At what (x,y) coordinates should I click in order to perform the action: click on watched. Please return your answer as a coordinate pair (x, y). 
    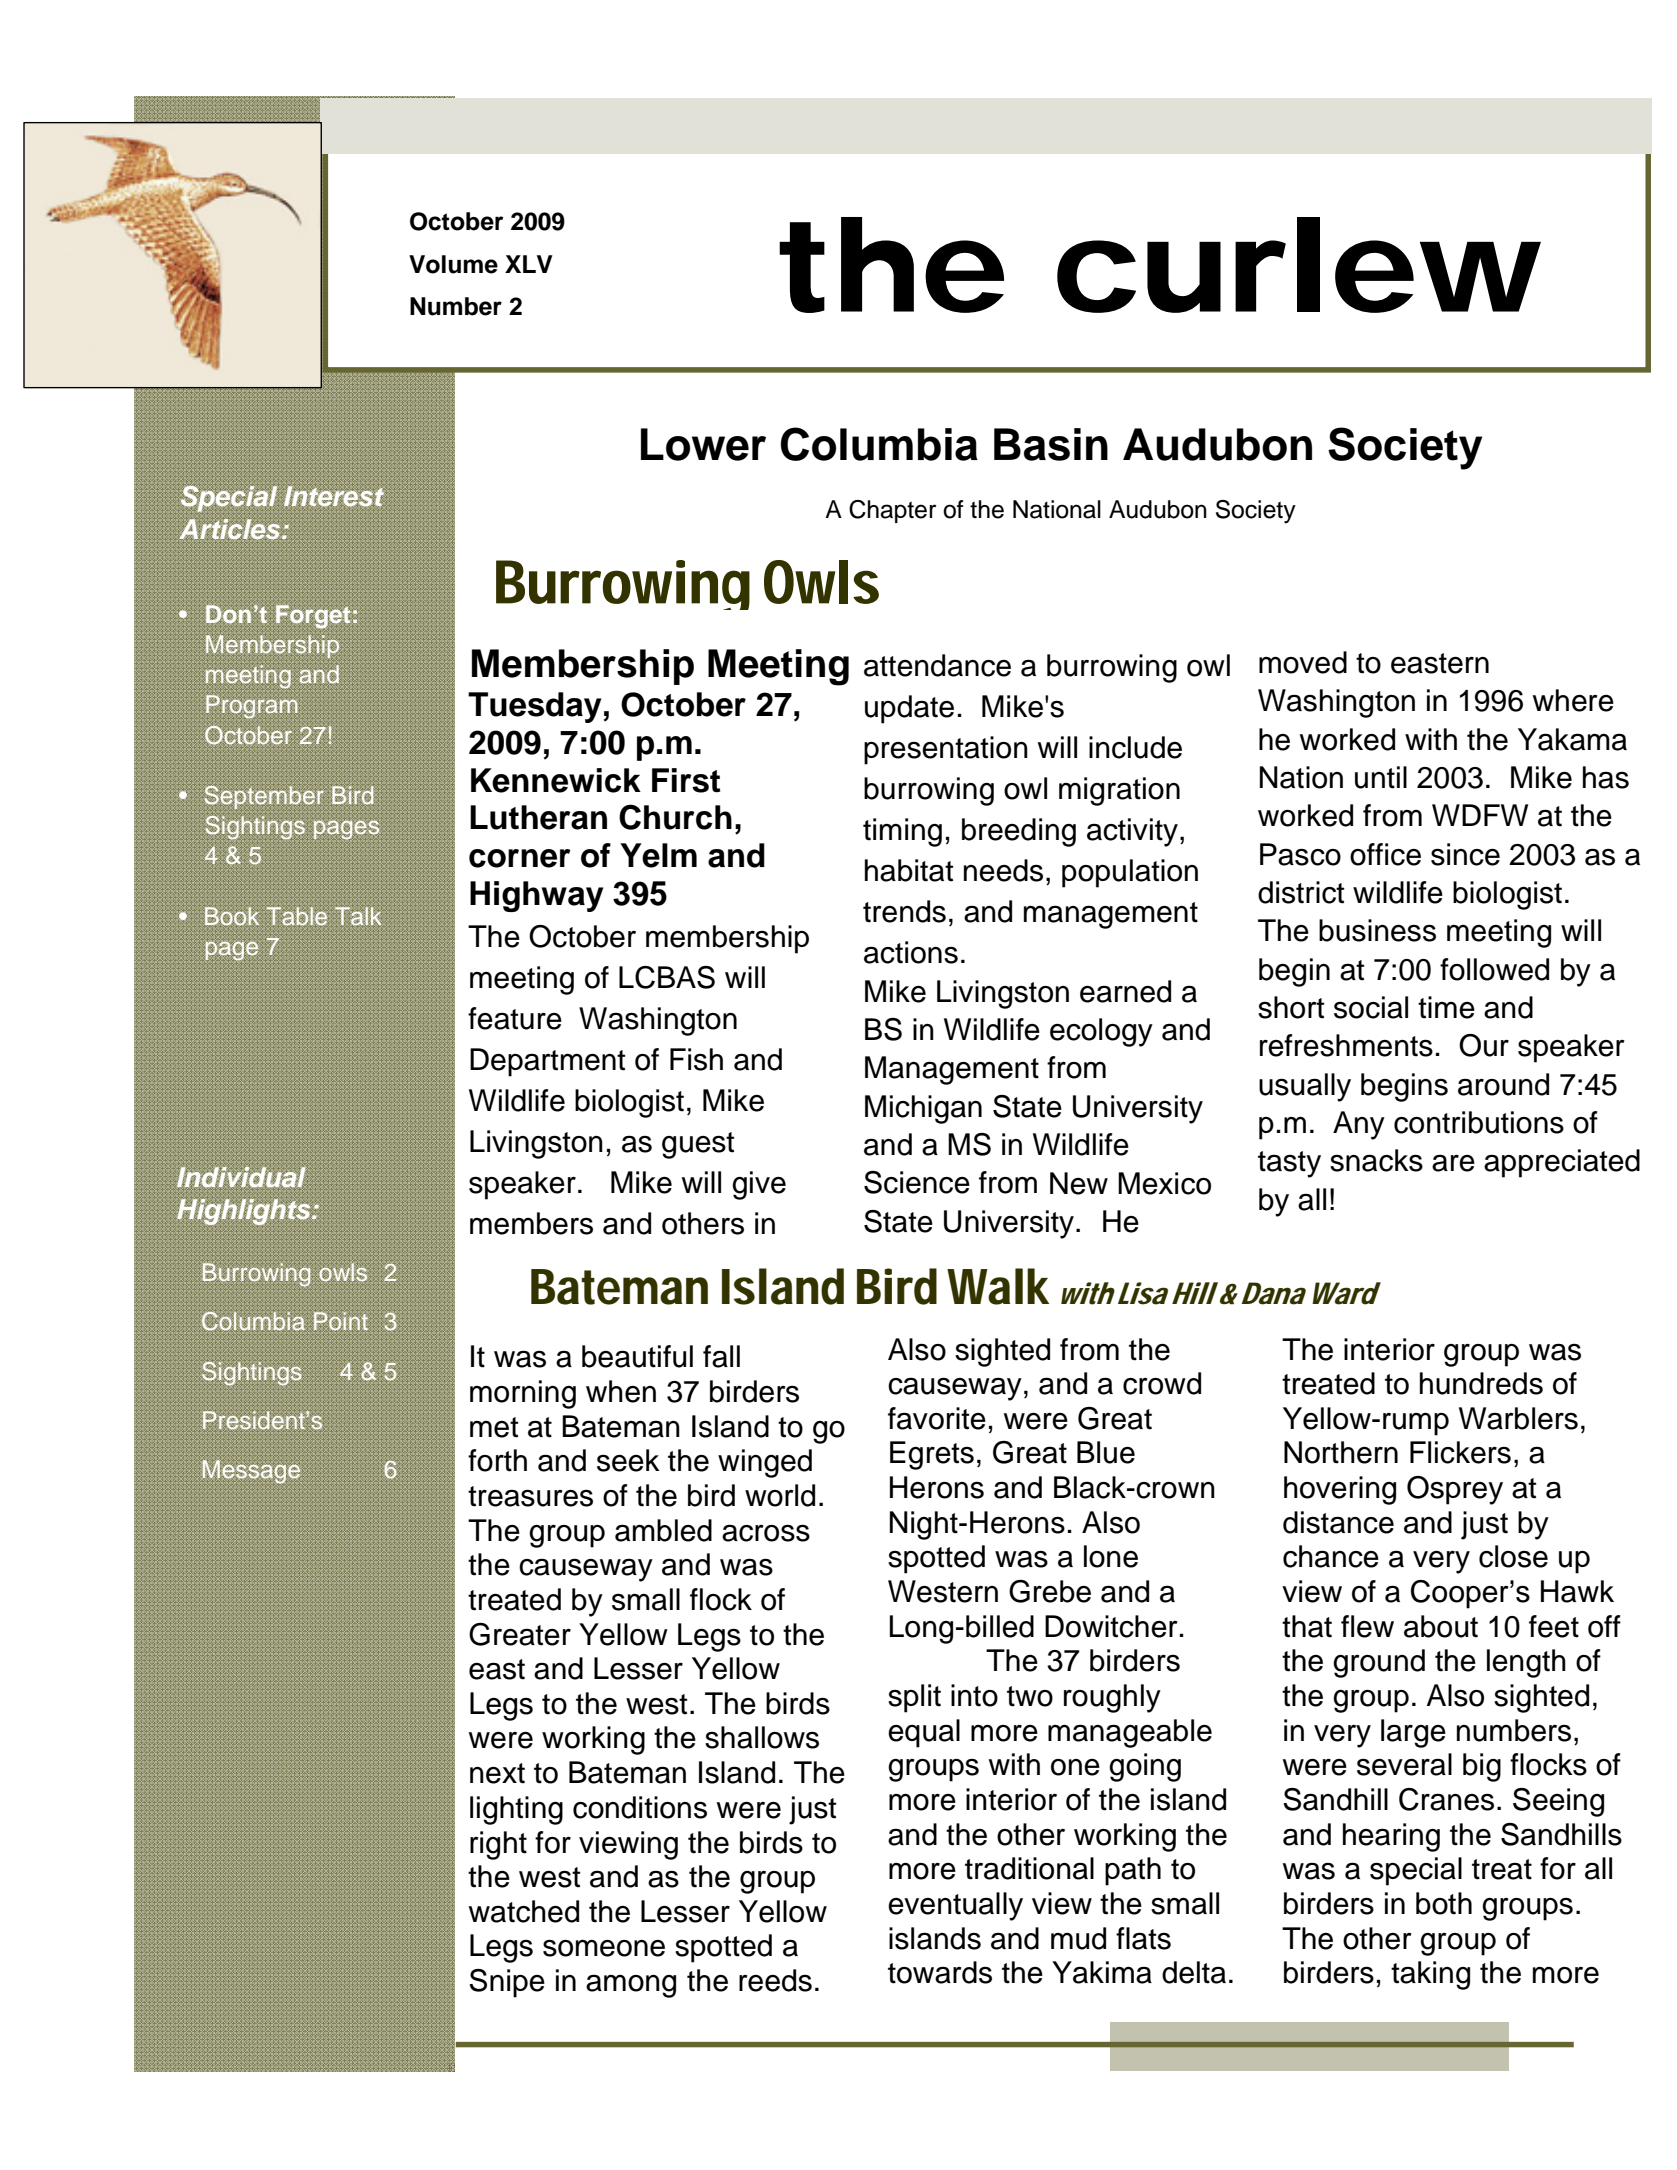
    Looking at the image, I should click on (524, 1911).
